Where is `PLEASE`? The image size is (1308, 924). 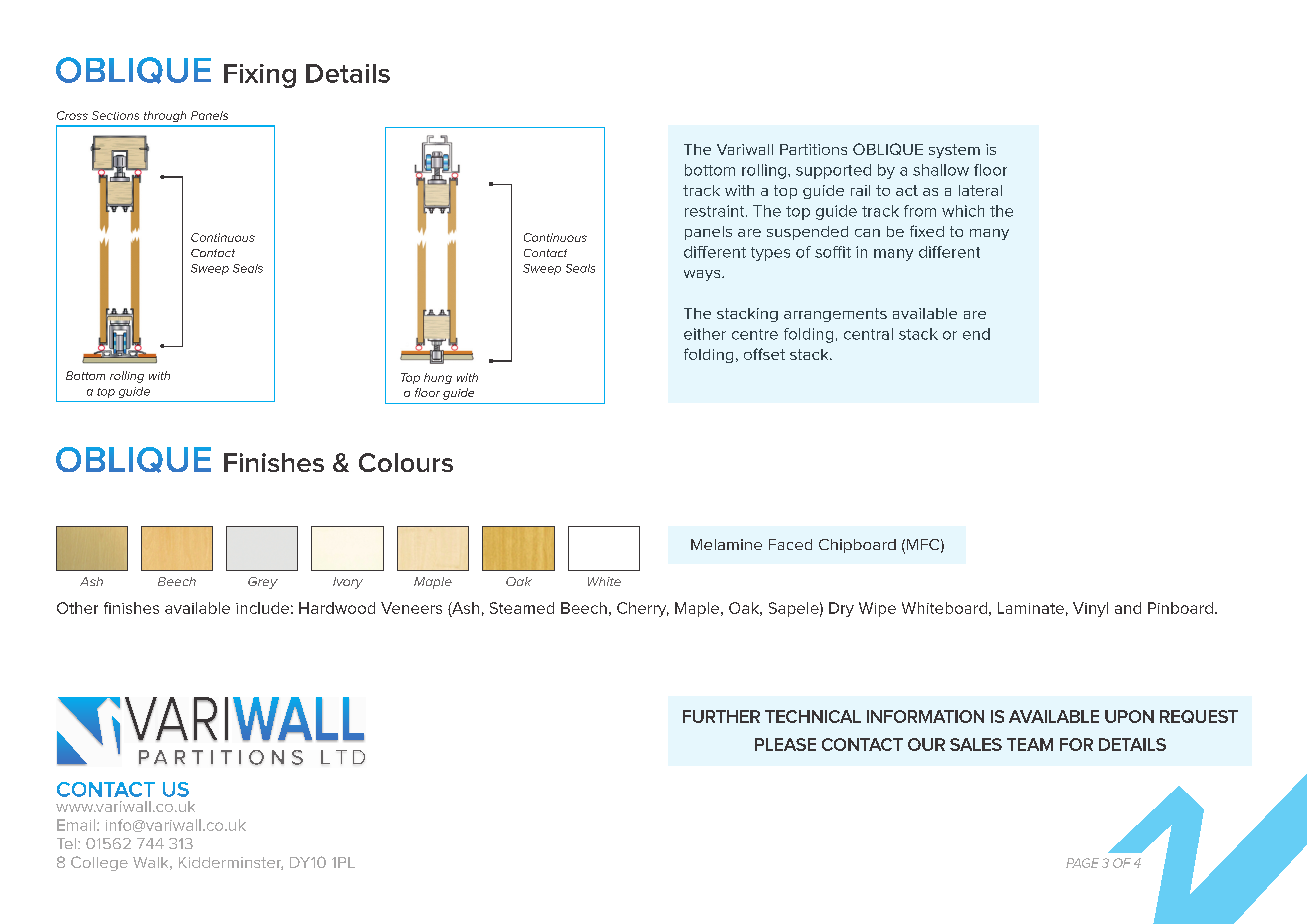 PLEASE is located at coordinates (785, 744).
